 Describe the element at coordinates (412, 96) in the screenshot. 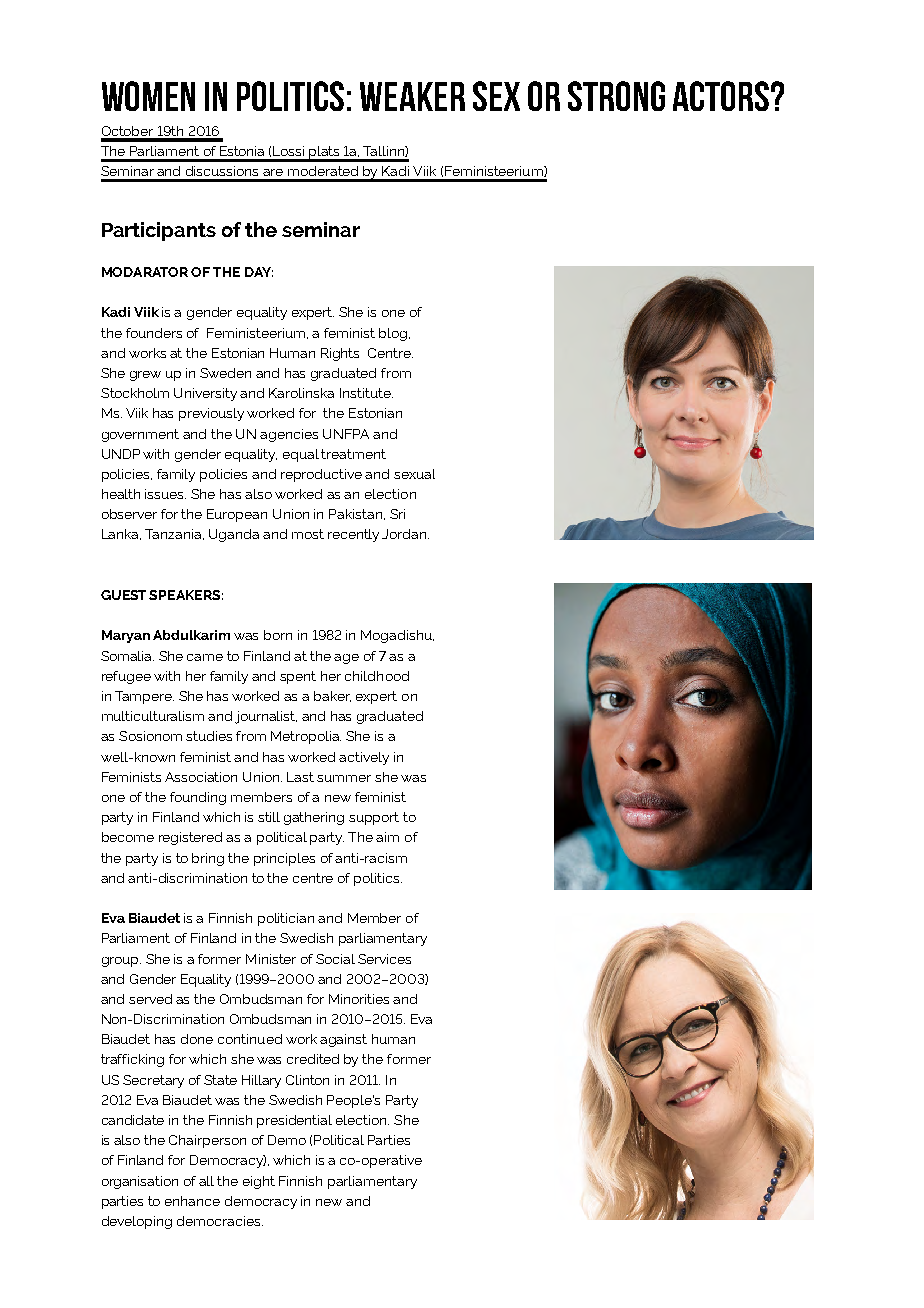

I see `weaker` at that location.
